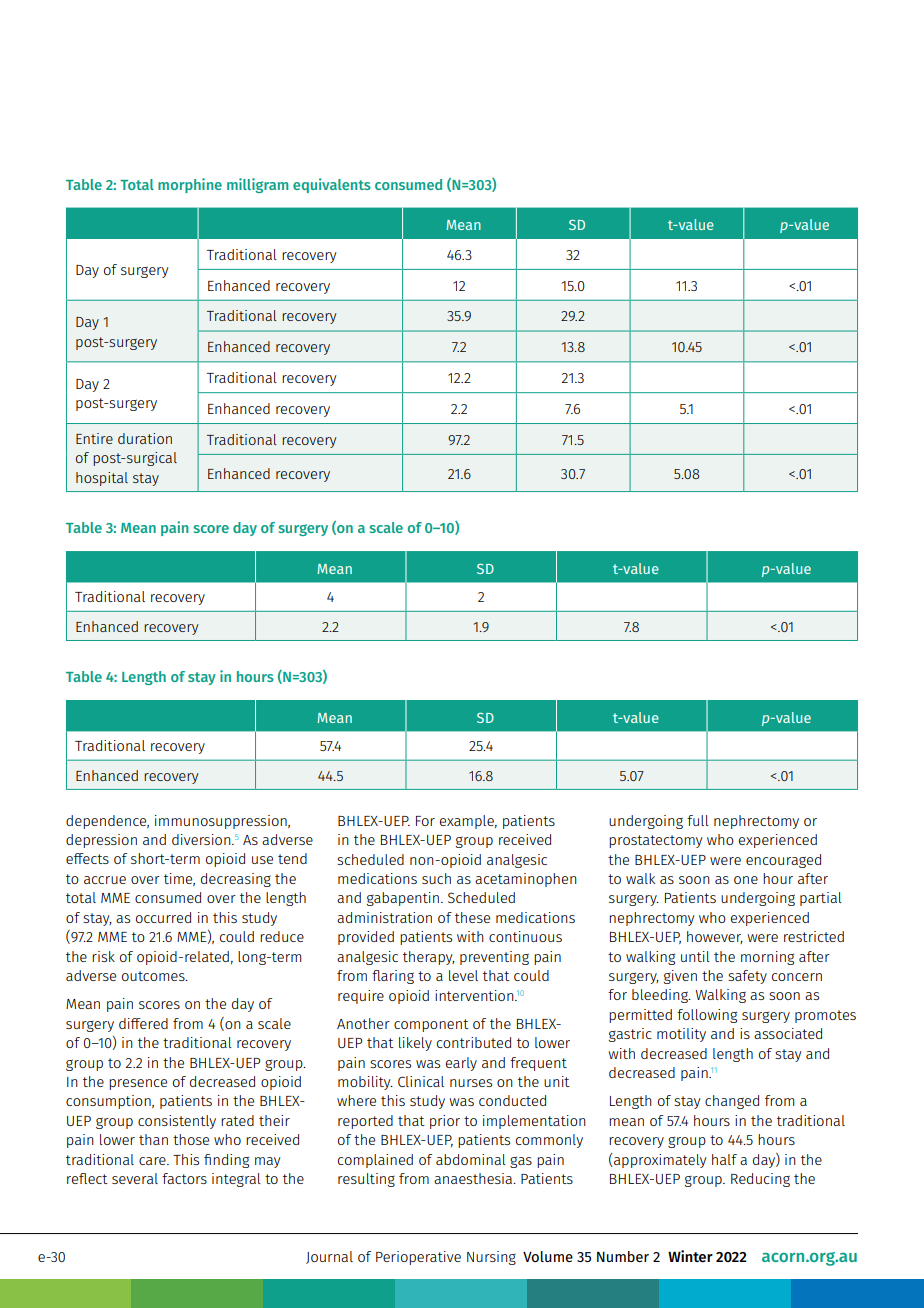 The width and height of the page is (924, 1308). I want to click on equivalents, so click(332, 185).
